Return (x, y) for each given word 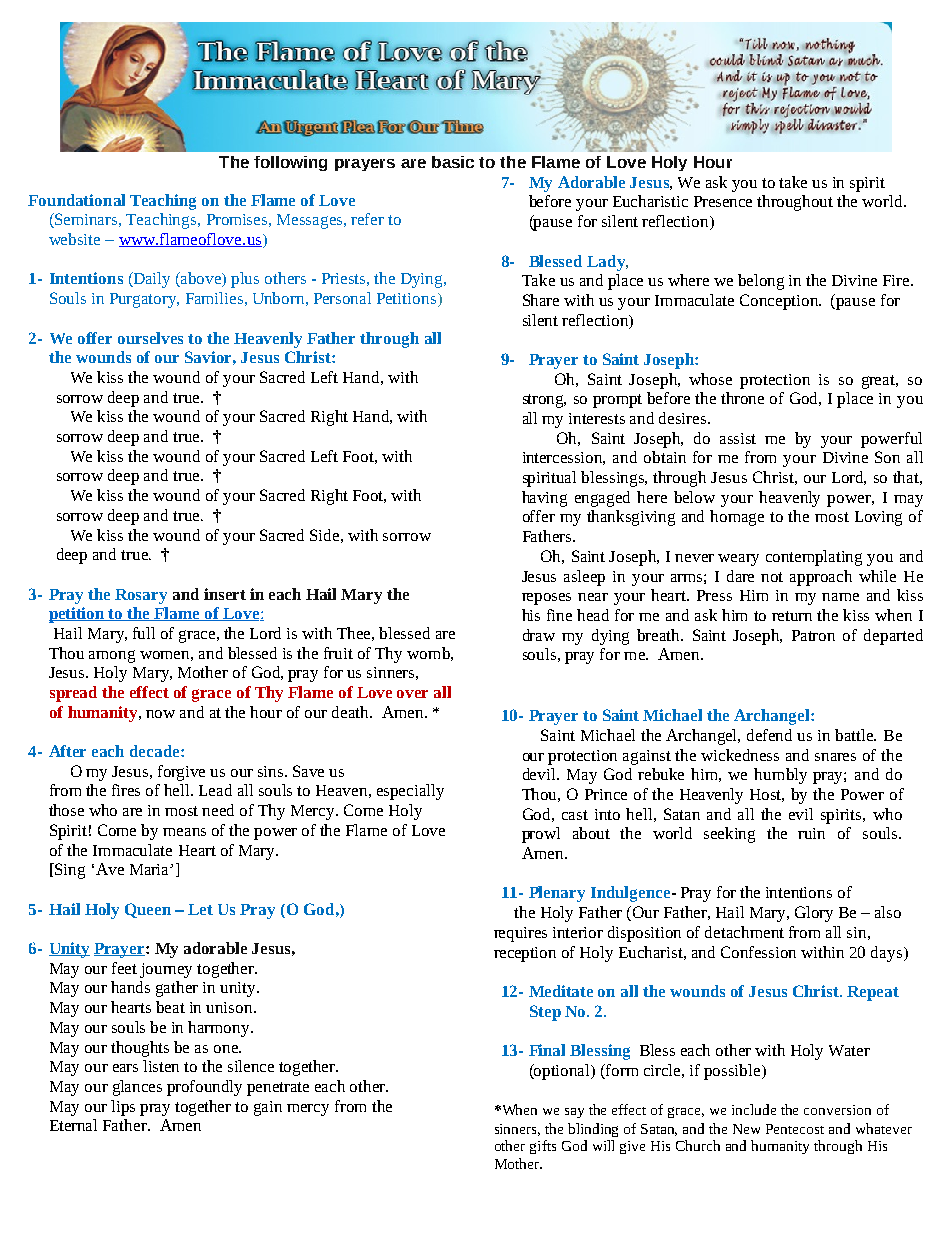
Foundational (76, 200)
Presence (723, 201)
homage (737, 518)
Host (767, 795)
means (184, 832)
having (544, 499)
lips (123, 1108)
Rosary (141, 596)
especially (410, 792)
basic (453, 162)
